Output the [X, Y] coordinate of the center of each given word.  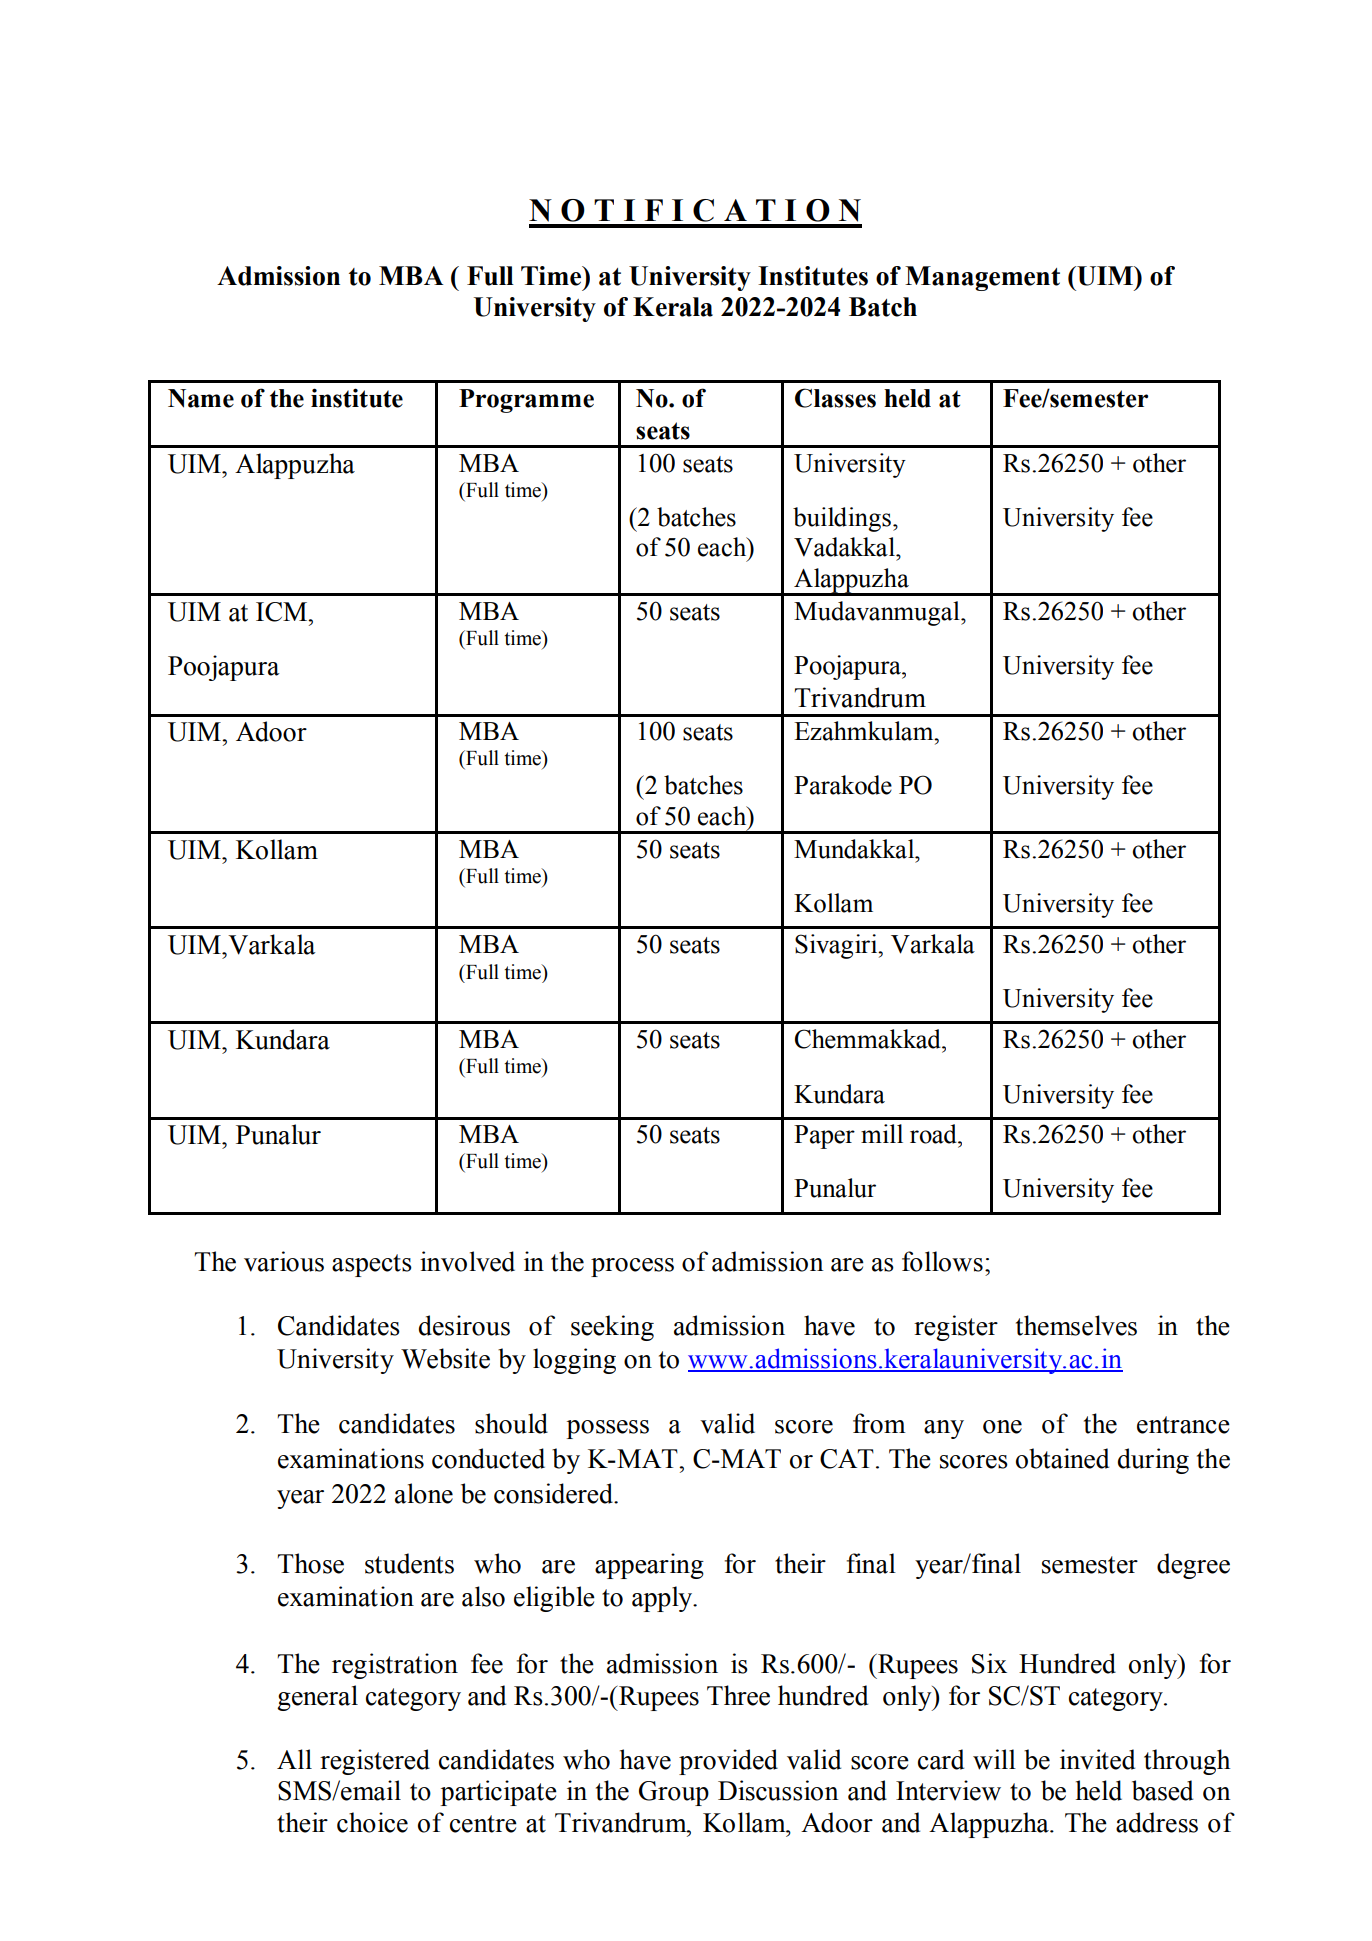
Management [982, 278]
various [284, 1261]
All [294, 1759]
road [934, 1134]
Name [201, 398]
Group [674, 1793]
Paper [824, 1137]
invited [1097, 1759]
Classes [835, 398]
